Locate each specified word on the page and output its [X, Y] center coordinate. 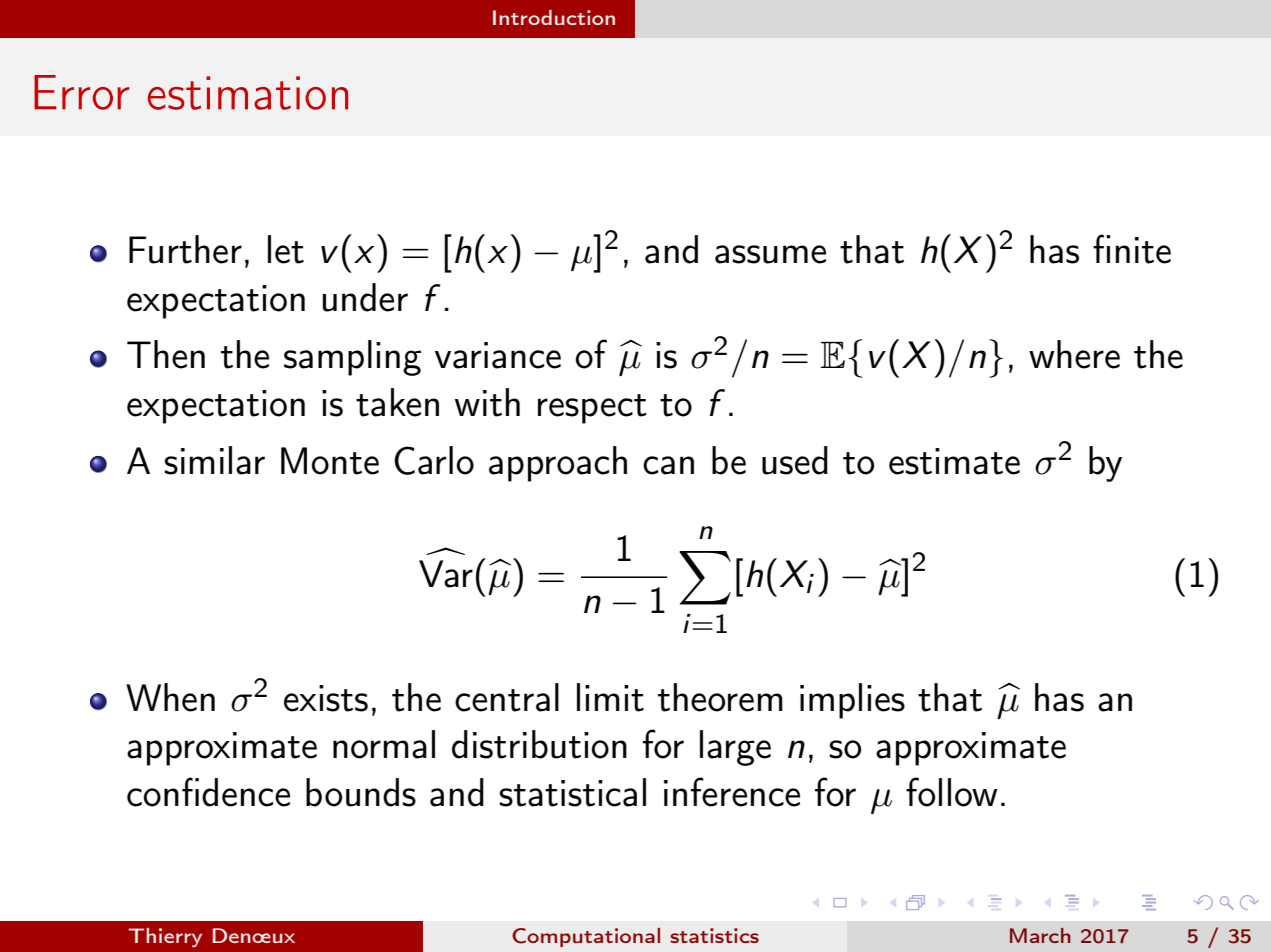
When [170, 697]
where [1074, 354]
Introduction [554, 17]
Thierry [165, 937]
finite [1132, 249]
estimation [248, 93]
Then [166, 354]
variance [498, 355]
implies [852, 701]
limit [610, 697]
